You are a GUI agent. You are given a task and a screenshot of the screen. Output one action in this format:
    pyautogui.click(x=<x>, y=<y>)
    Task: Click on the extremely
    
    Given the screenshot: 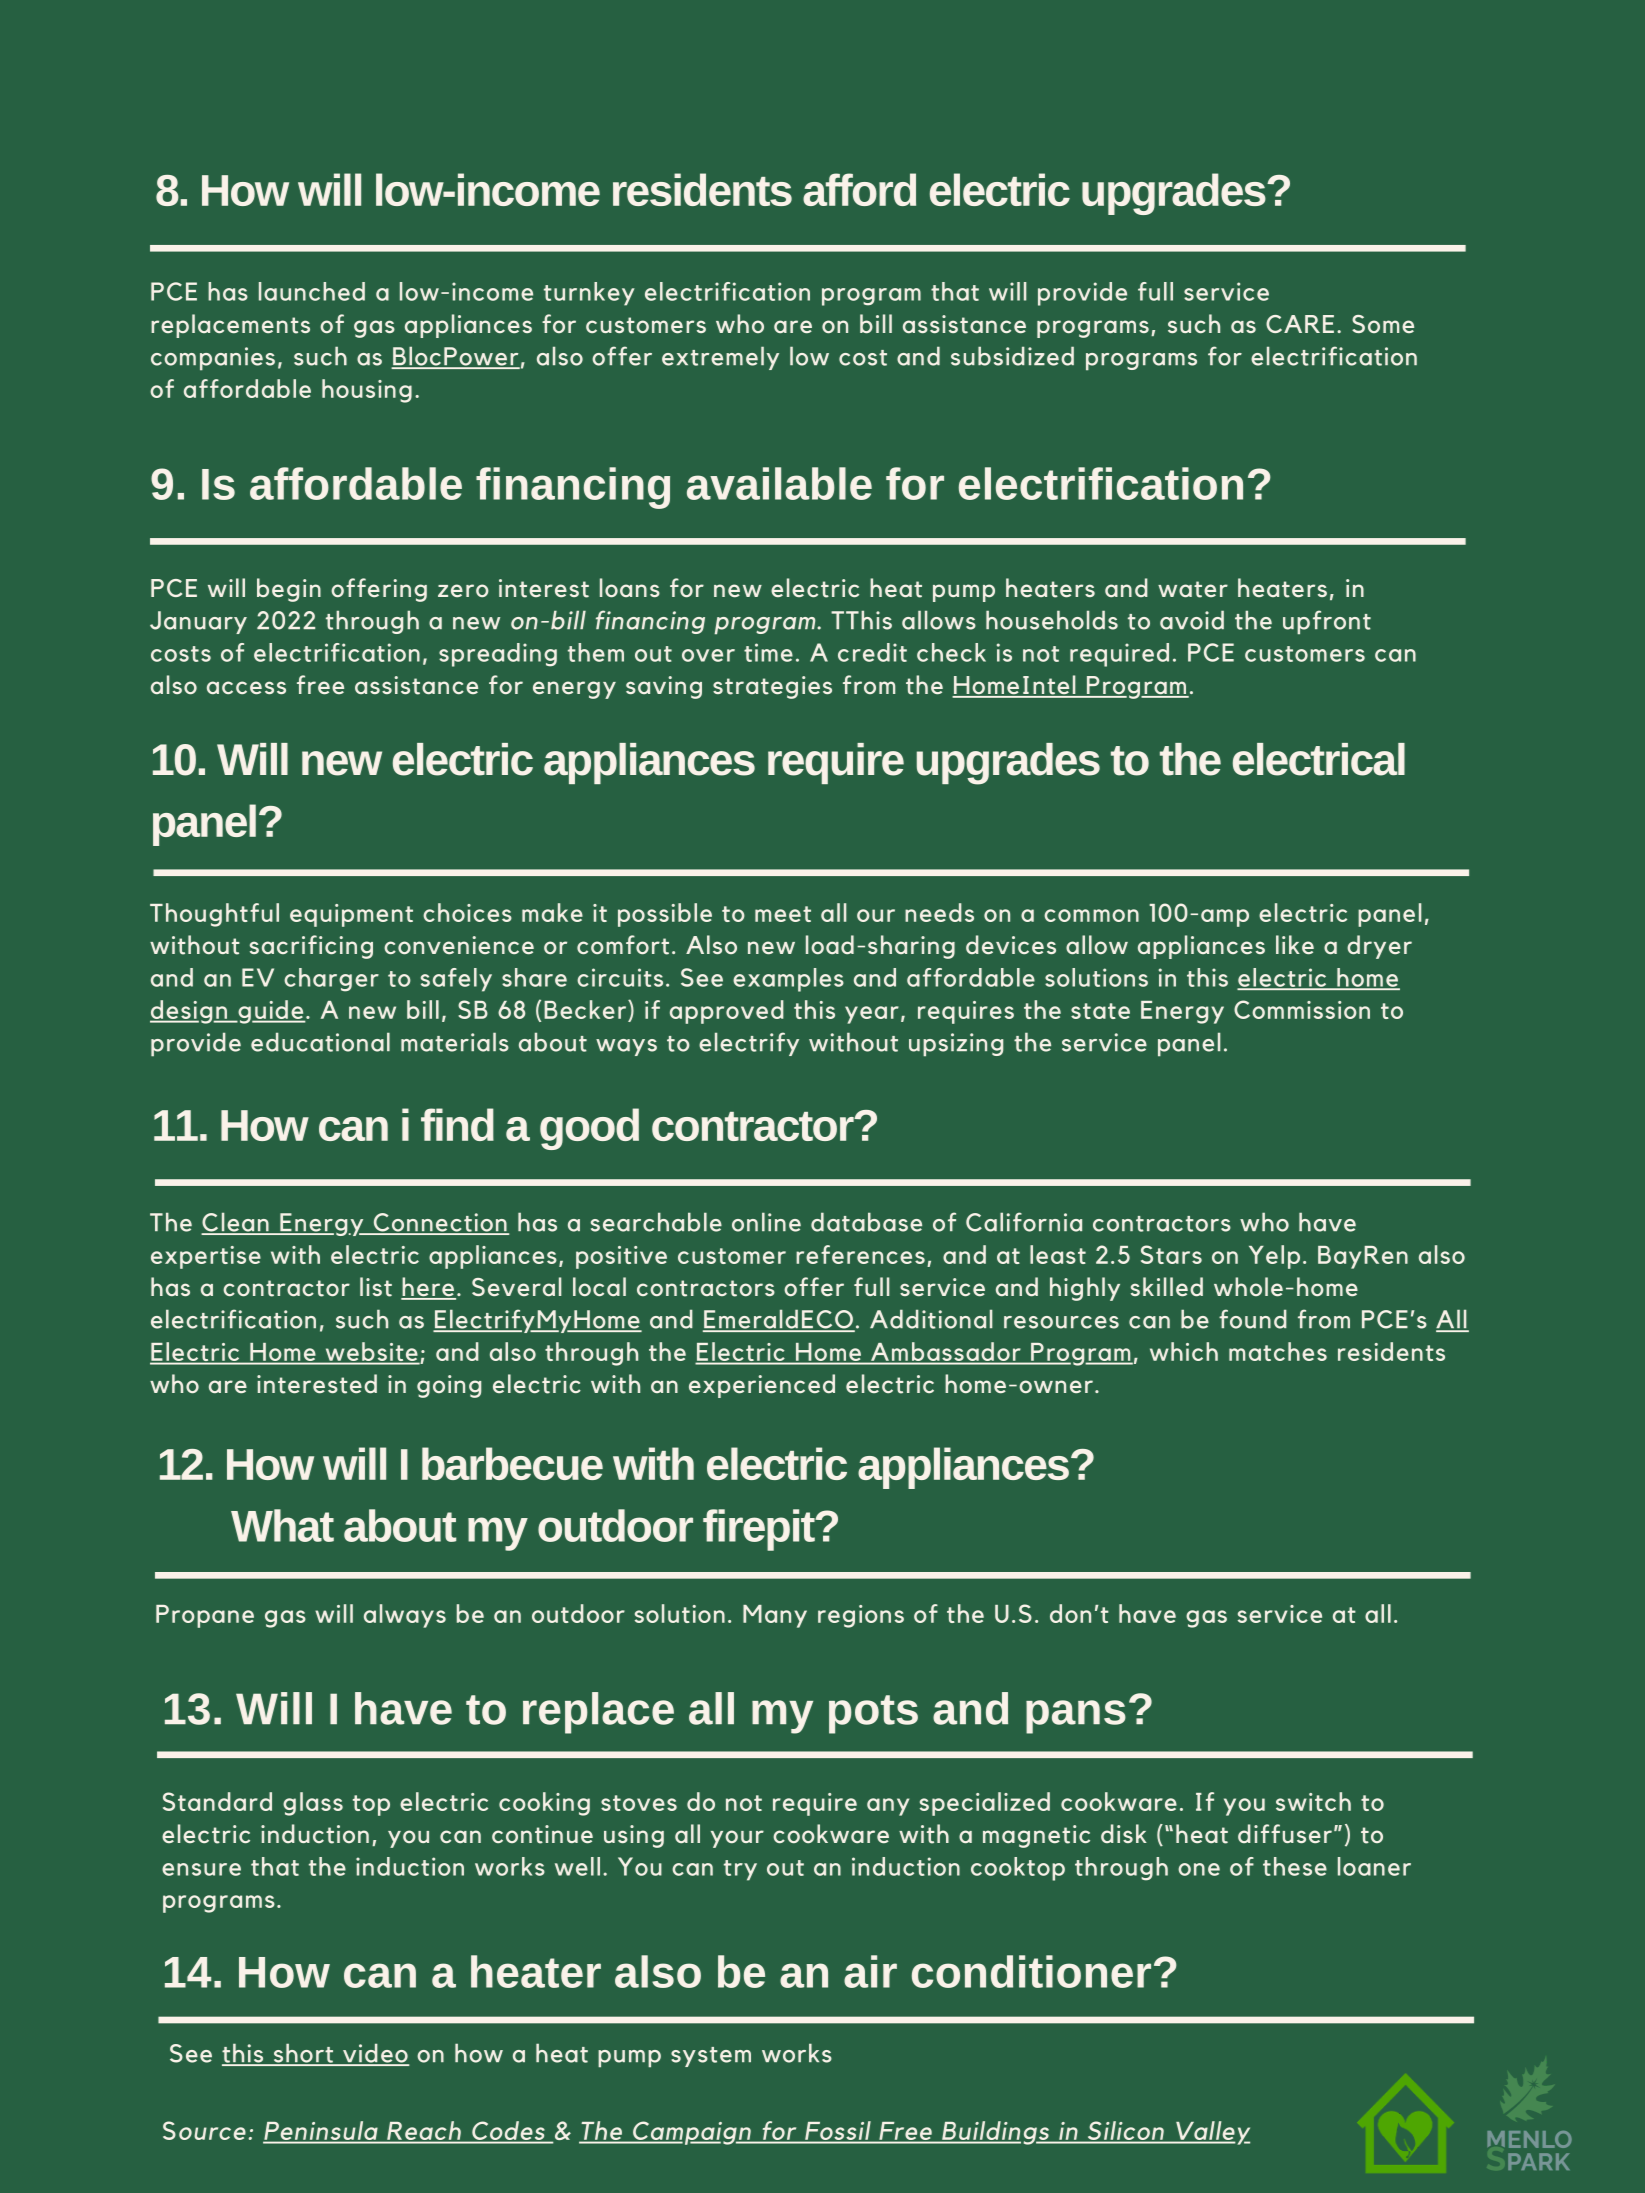 What is the action you would take?
    pyautogui.click(x=720, y=358)
